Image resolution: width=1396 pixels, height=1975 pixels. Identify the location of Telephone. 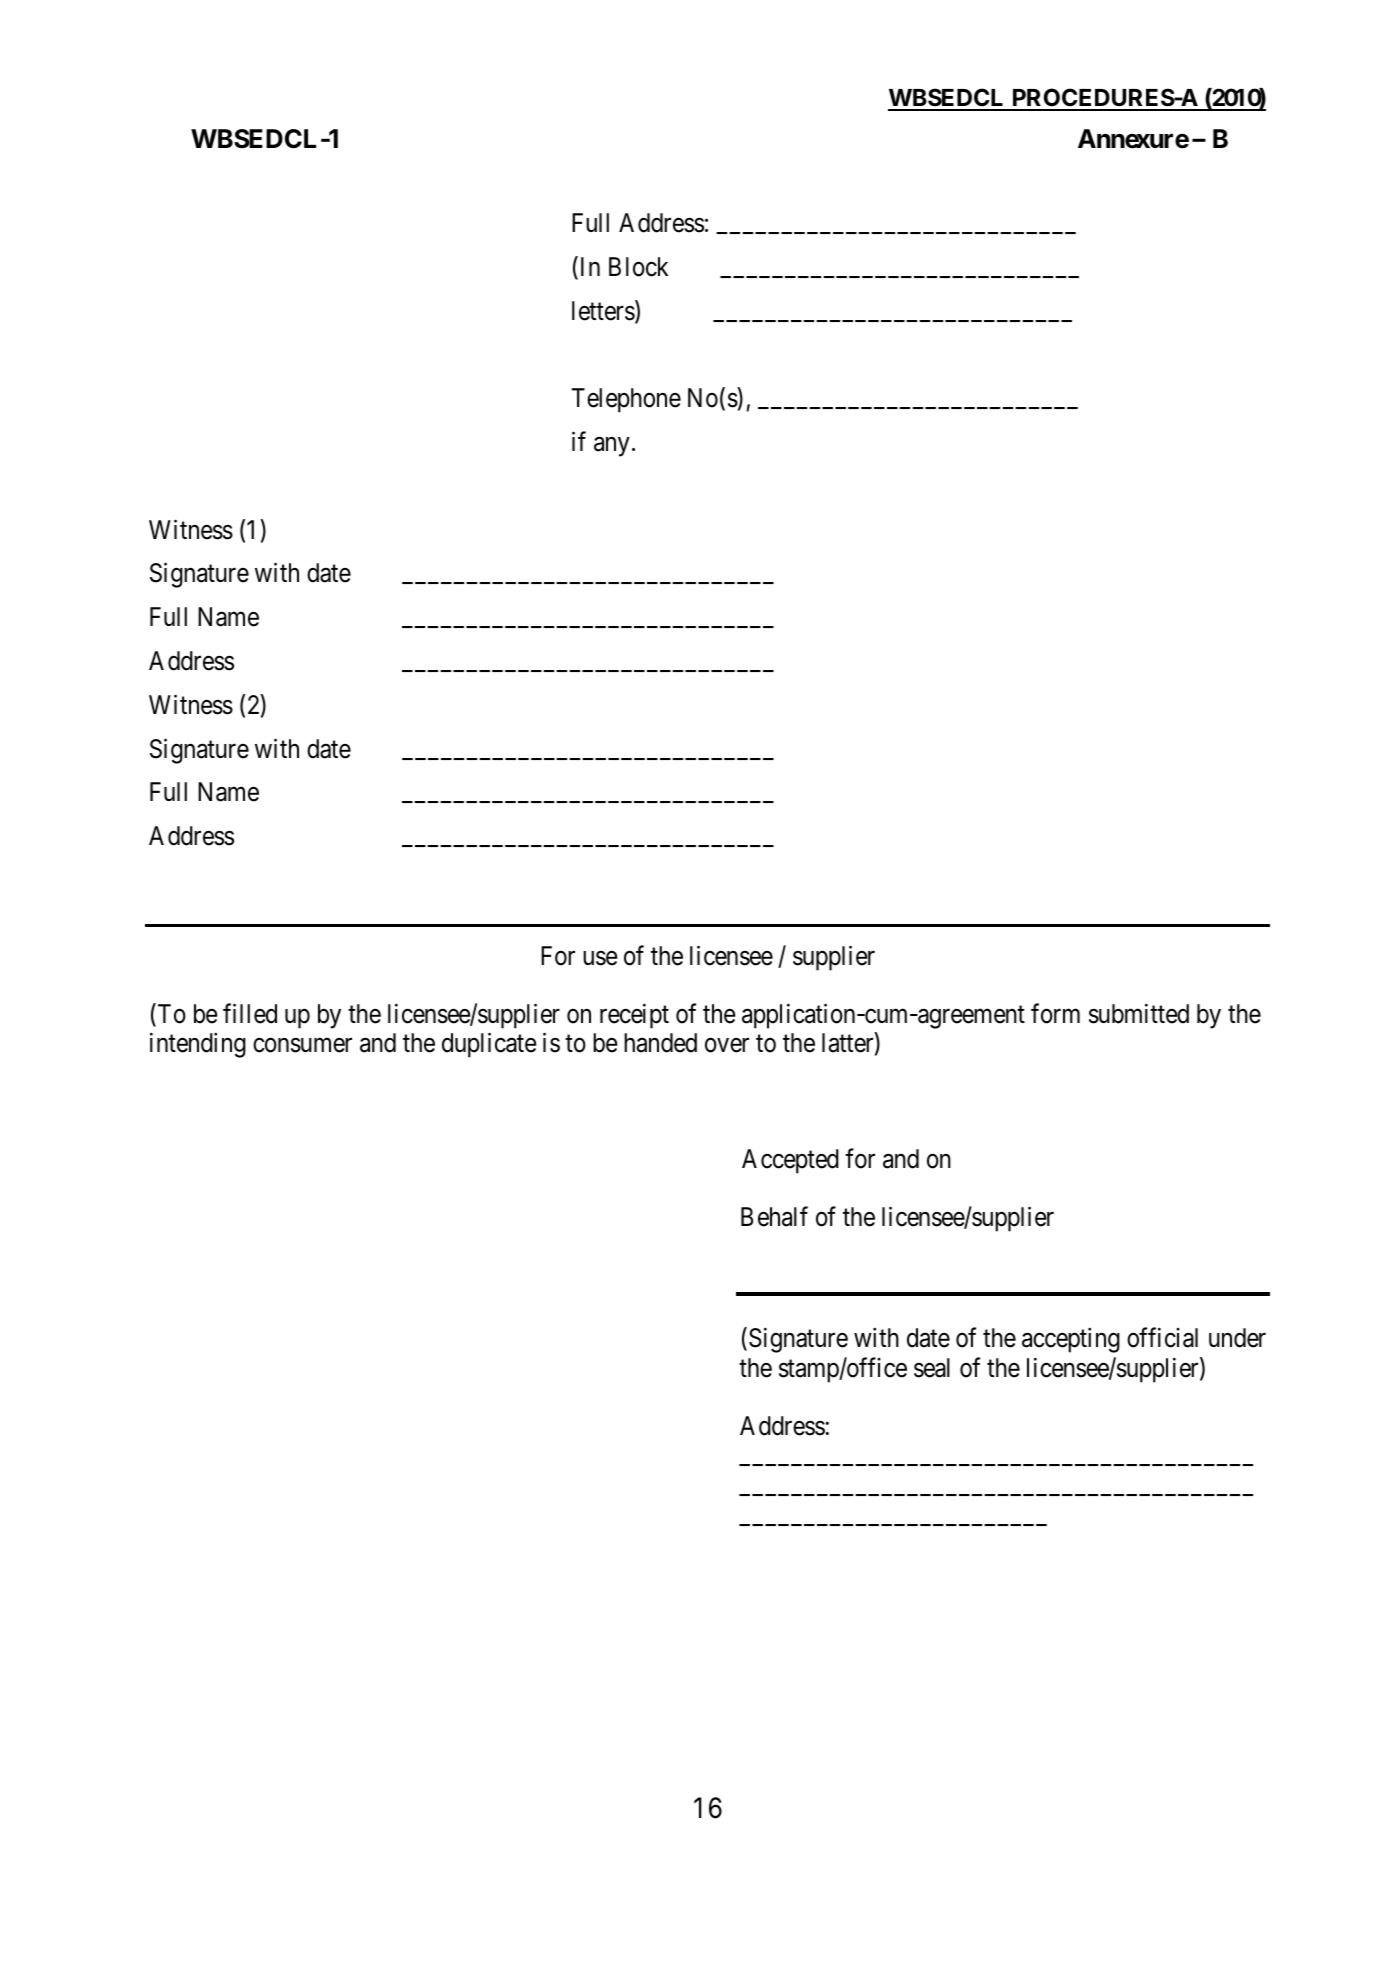
(626, 400).
